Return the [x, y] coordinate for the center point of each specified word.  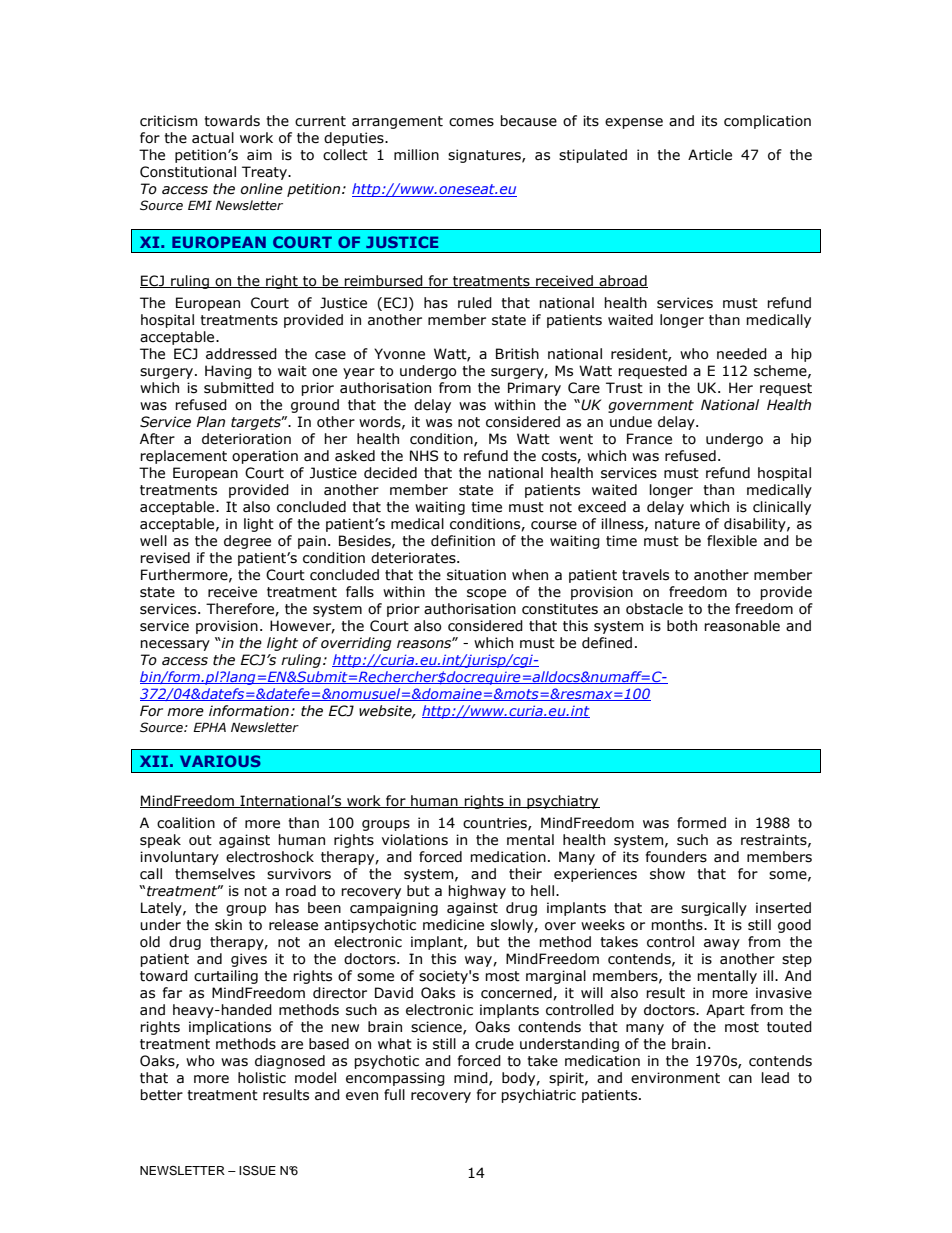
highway [477, 892]
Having [228, 372]
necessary [175, 645]
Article [710, 155]
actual [213, 138]
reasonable [742, 626]
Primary [534, 389]
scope [486, 594]
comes [471, 122]
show [667, 874]
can [740, 1079]
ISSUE [257, 1170]
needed [742, 354]
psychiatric [538, 1096]
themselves [215, 874]
